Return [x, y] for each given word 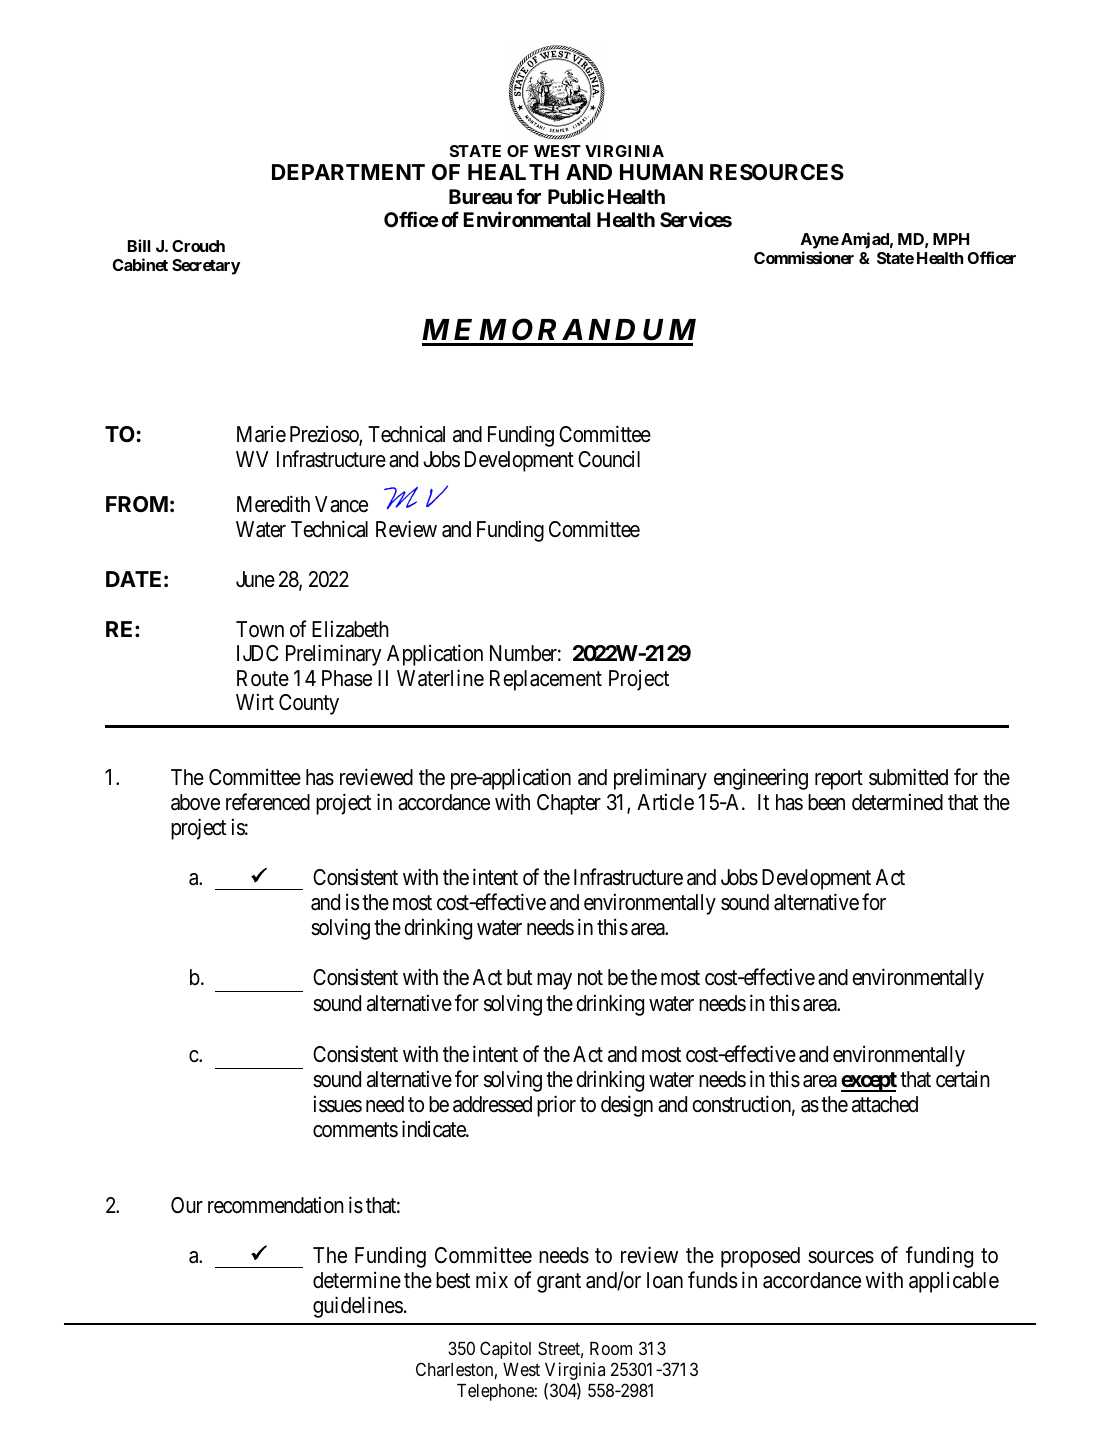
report [839, 780]
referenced [268, 802]
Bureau [480, 196]
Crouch [198, 246]
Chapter [569, 804]
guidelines [358, 1307]
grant [559, 1283]
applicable [954, 1282]
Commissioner [804, 257]
